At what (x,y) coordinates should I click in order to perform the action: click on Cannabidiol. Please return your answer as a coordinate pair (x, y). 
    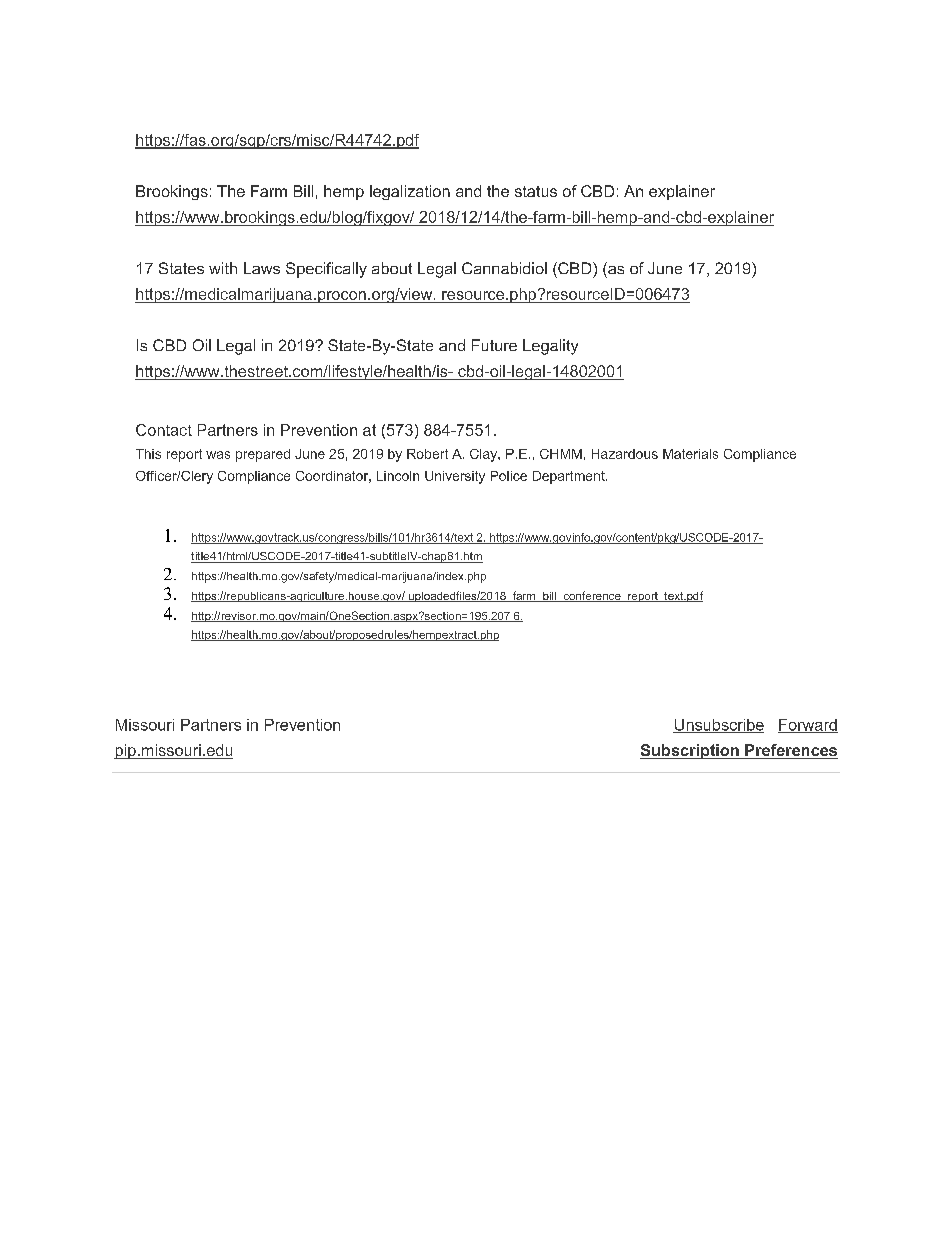
    Looking at the image, I should click on (504, 268).
